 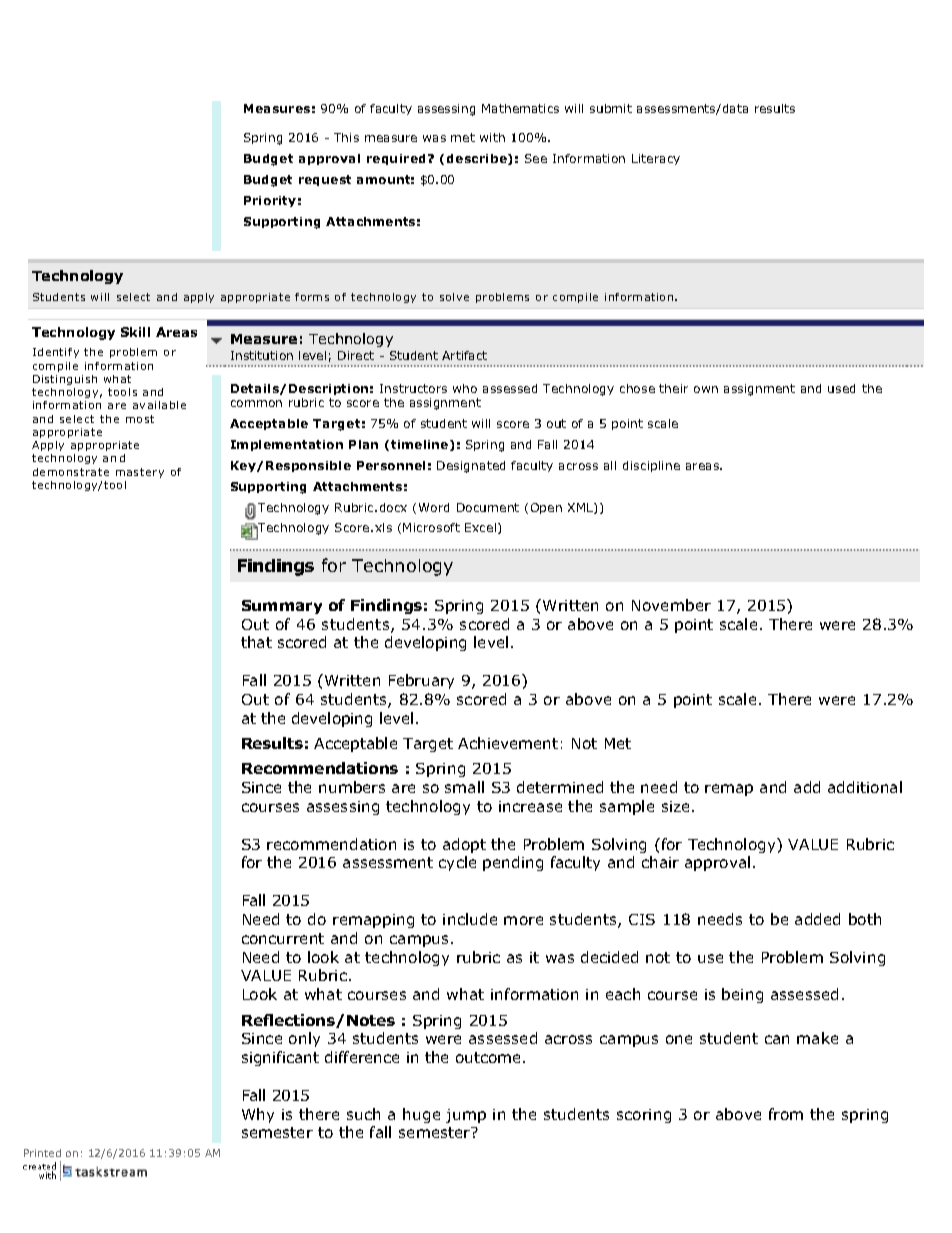 I want to click on jump, so click(x=466, y=1116).
